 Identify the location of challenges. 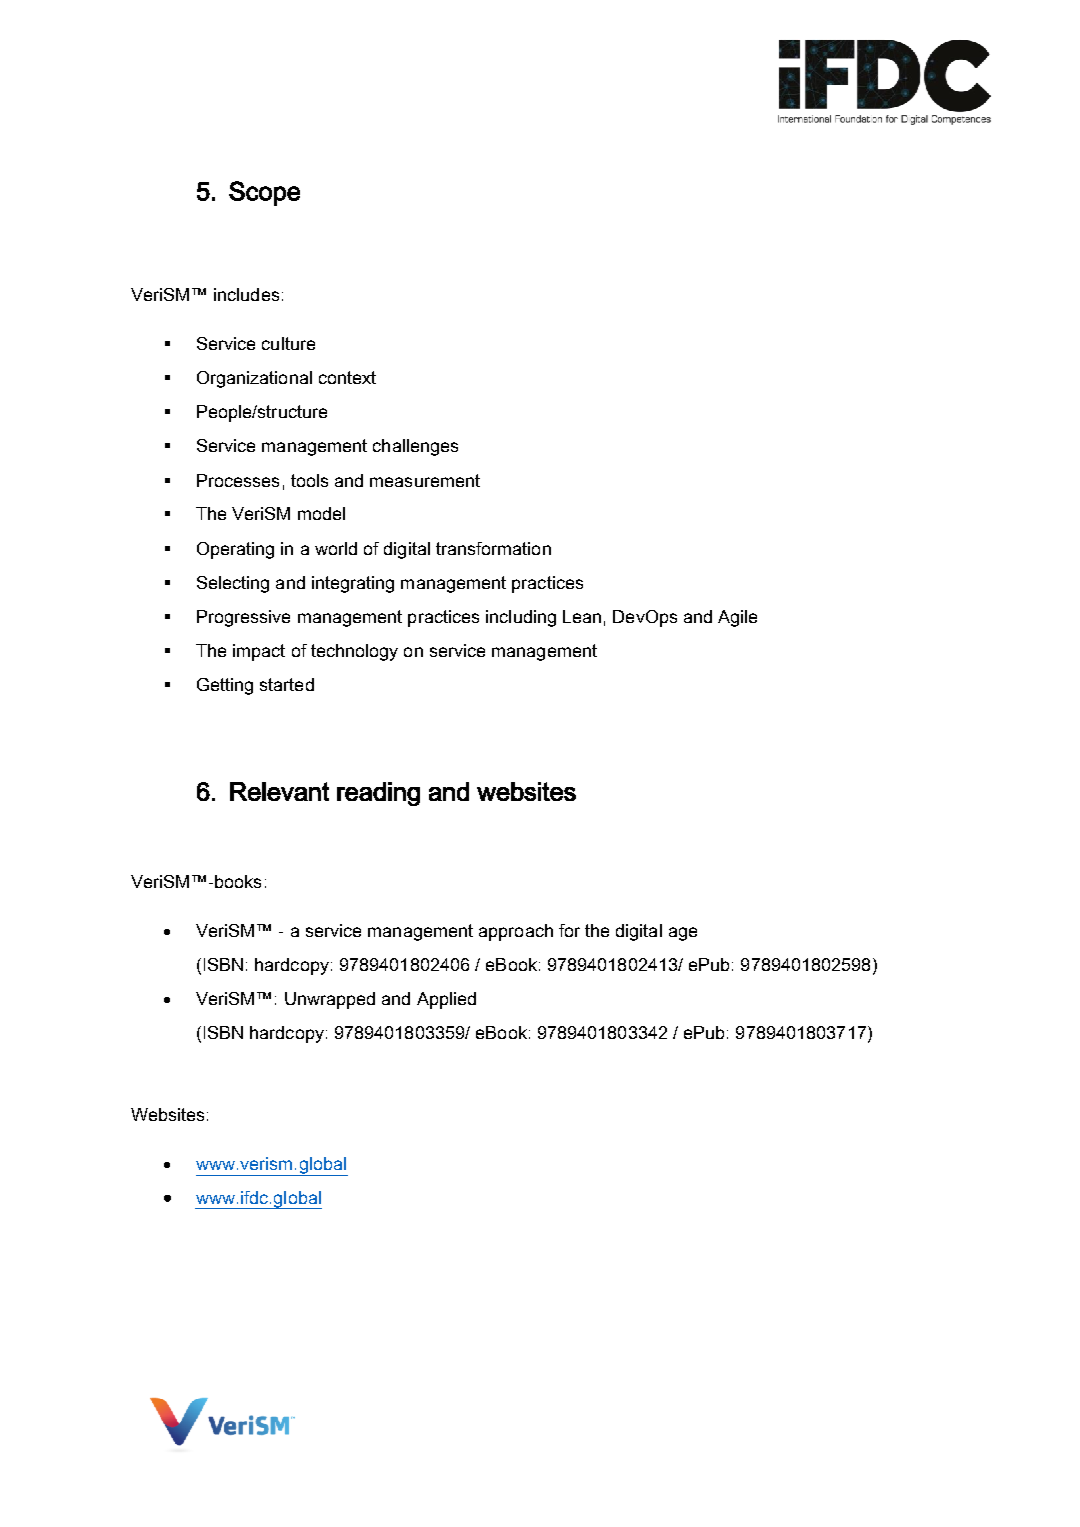
(415, 447).
